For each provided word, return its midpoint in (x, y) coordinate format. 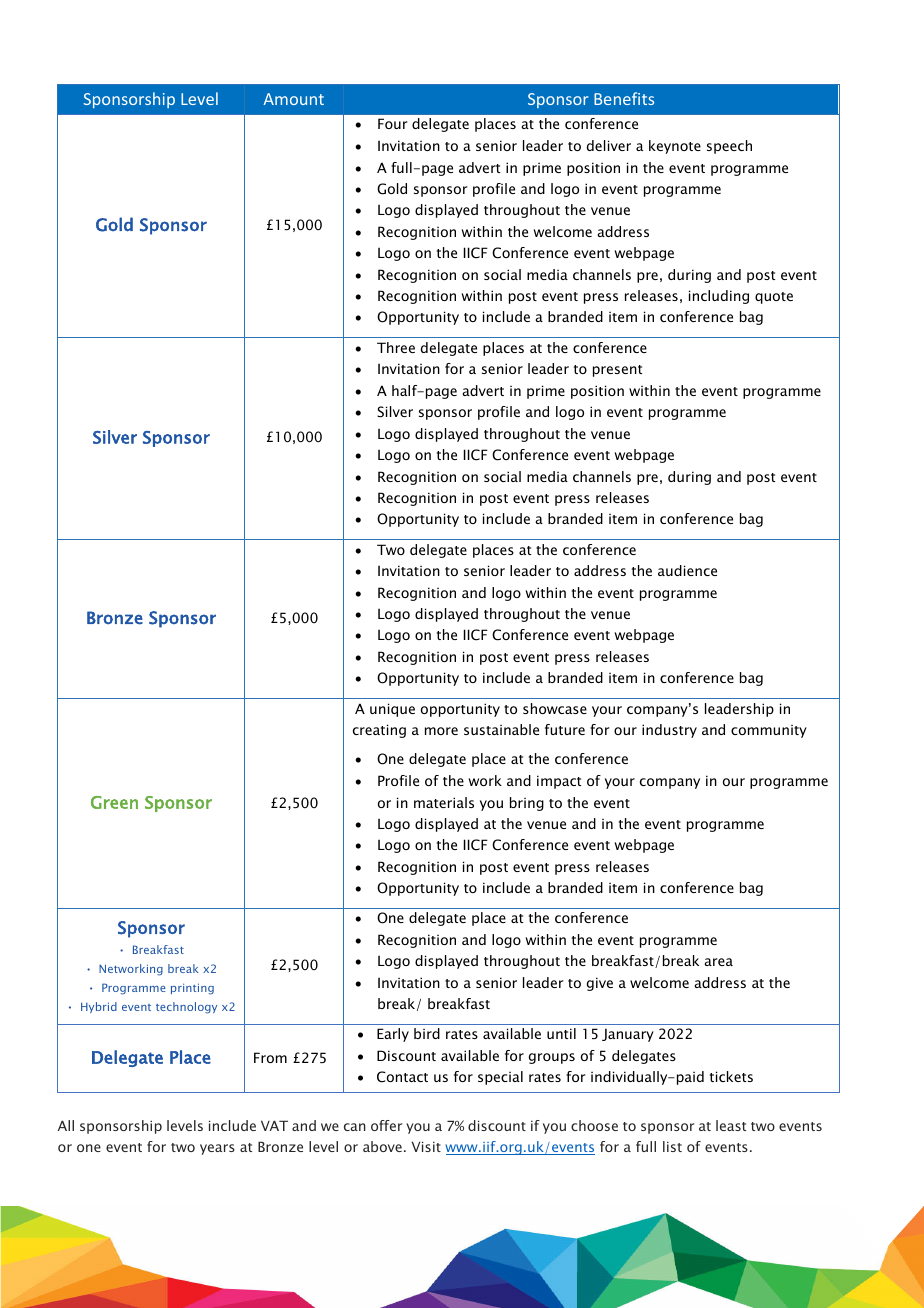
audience (687, 570)
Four (392, 123)
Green (114, 802)
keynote (675, 147)
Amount (293, 99)
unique (392, 710)
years (217, 1149)
